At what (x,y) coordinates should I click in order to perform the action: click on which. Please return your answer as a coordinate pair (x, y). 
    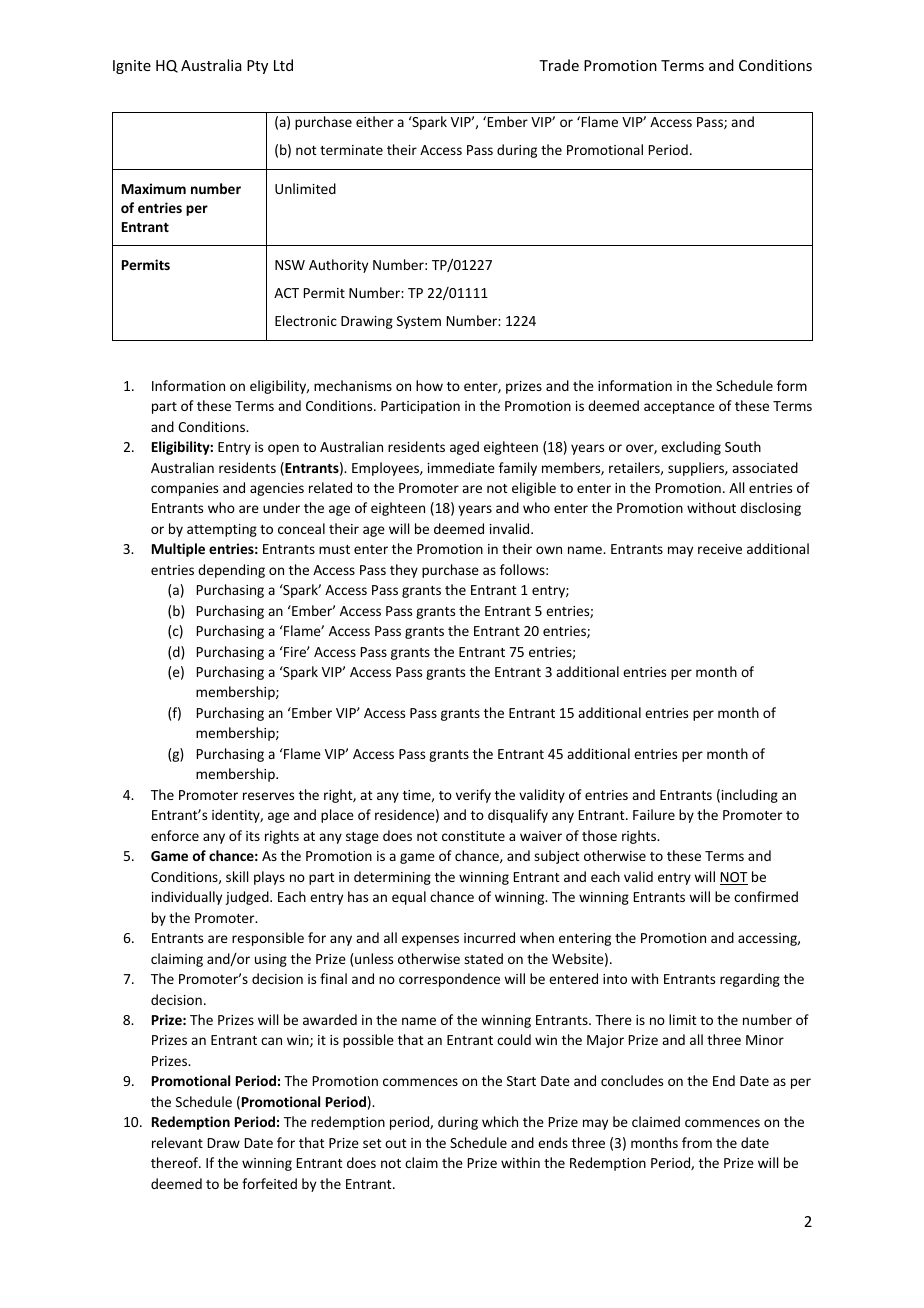
    Looking at the image, I should click on (500, 1121).
